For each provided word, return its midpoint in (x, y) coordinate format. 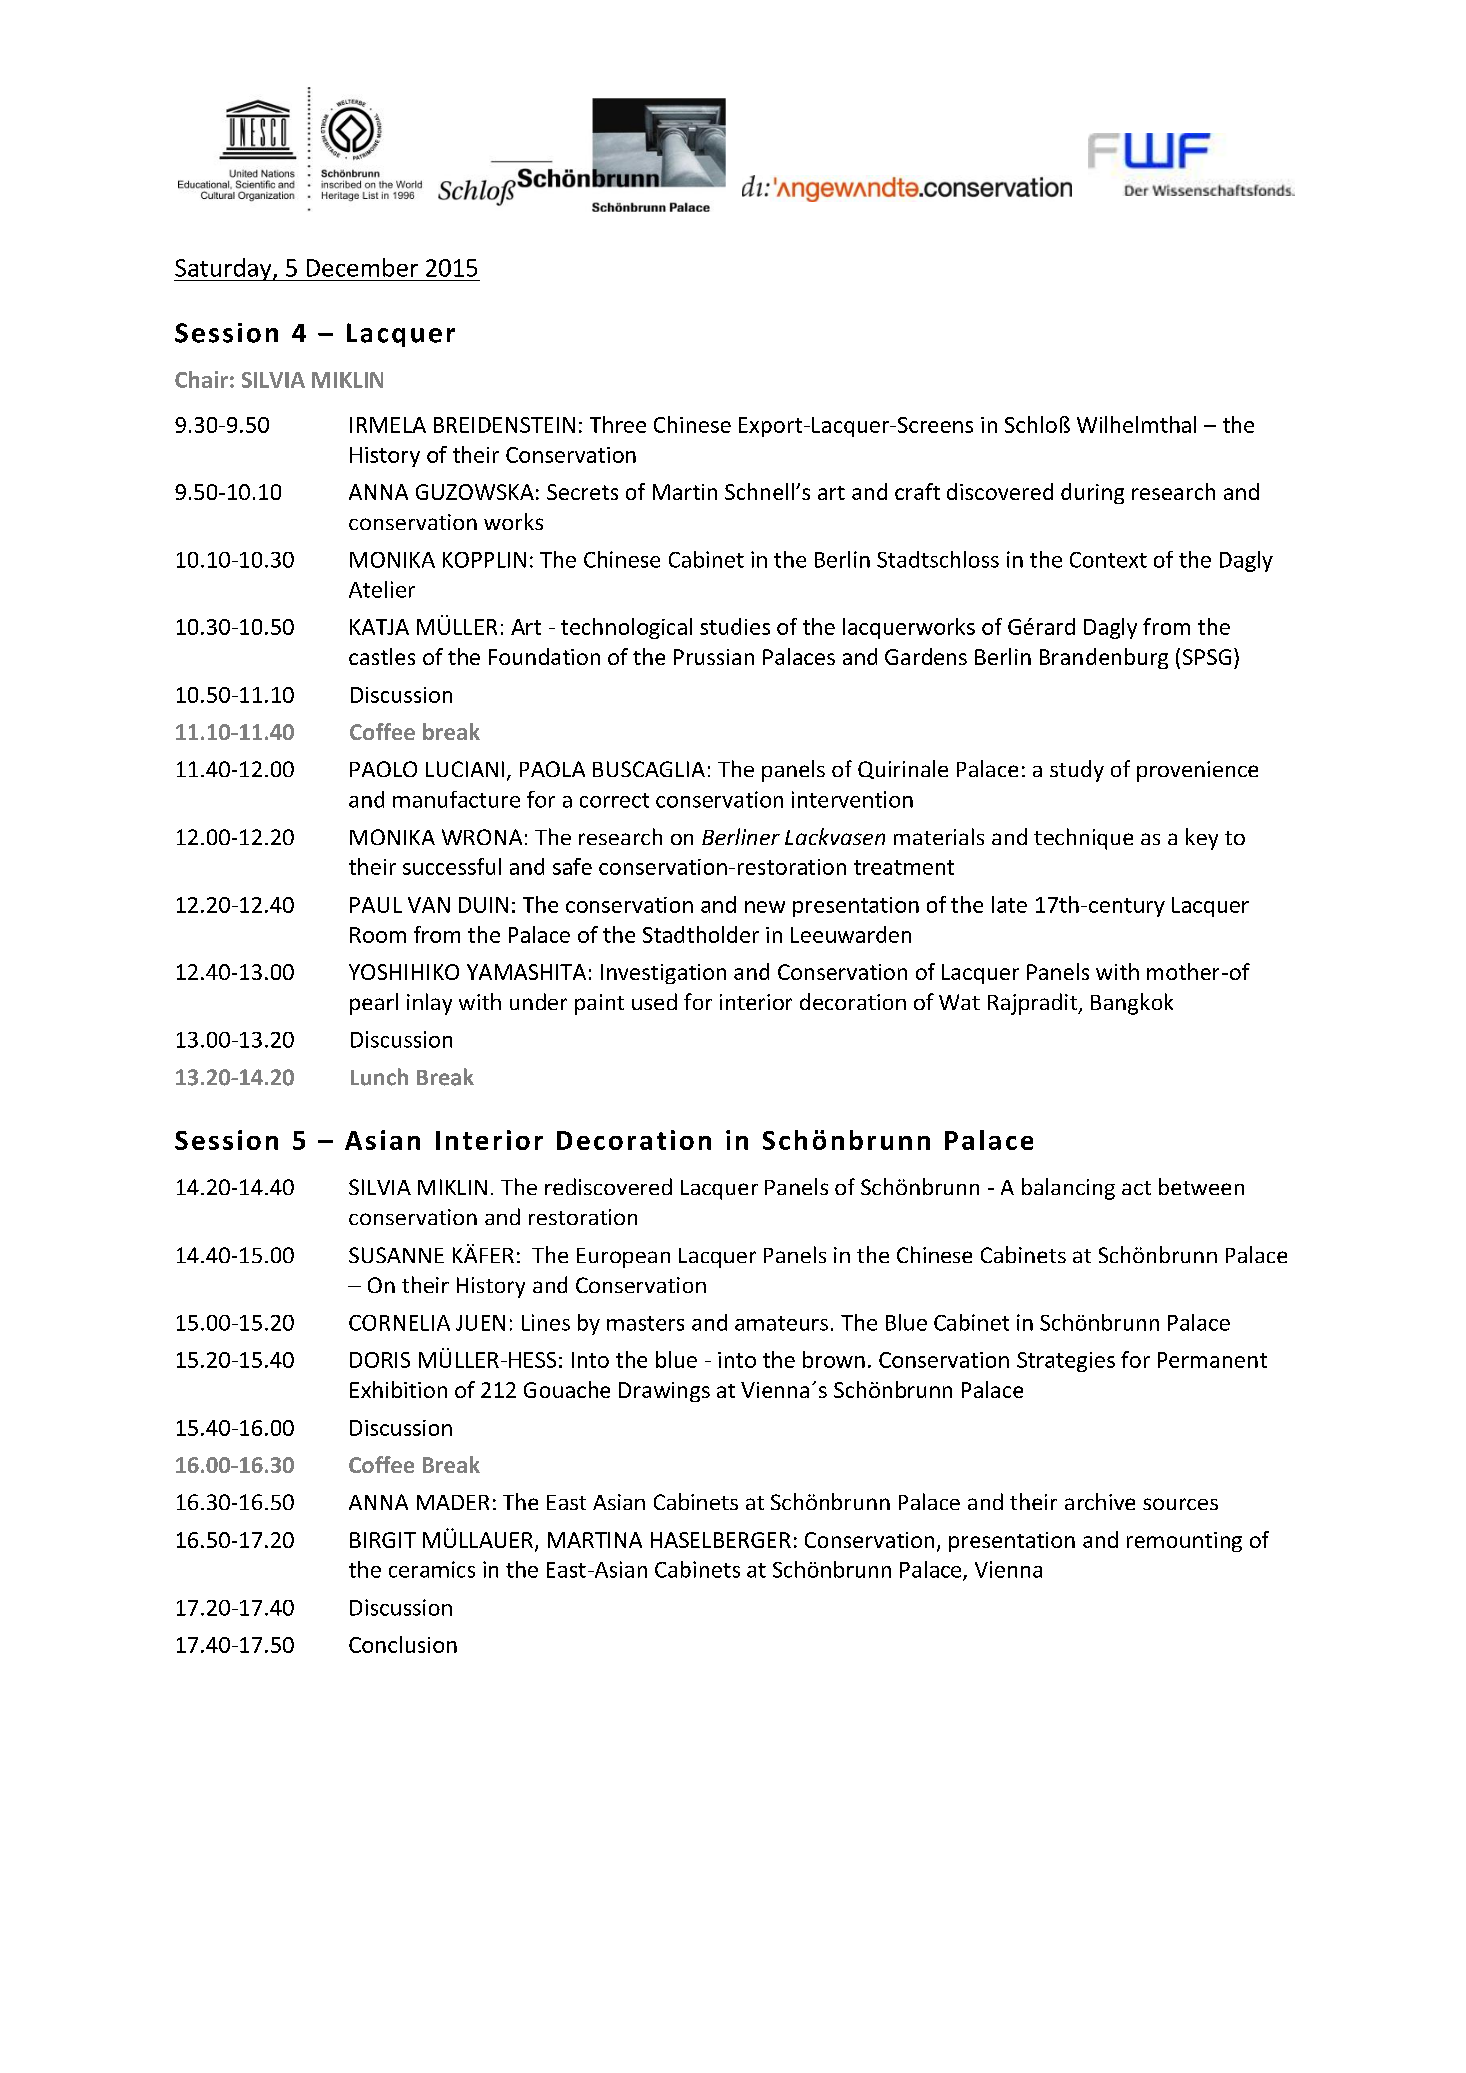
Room (378, 935)
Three (618, 424)
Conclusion (403, 1644)
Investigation (663, 974)
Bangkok (1132, 1004)
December (362, 267)
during (1092, 493)
